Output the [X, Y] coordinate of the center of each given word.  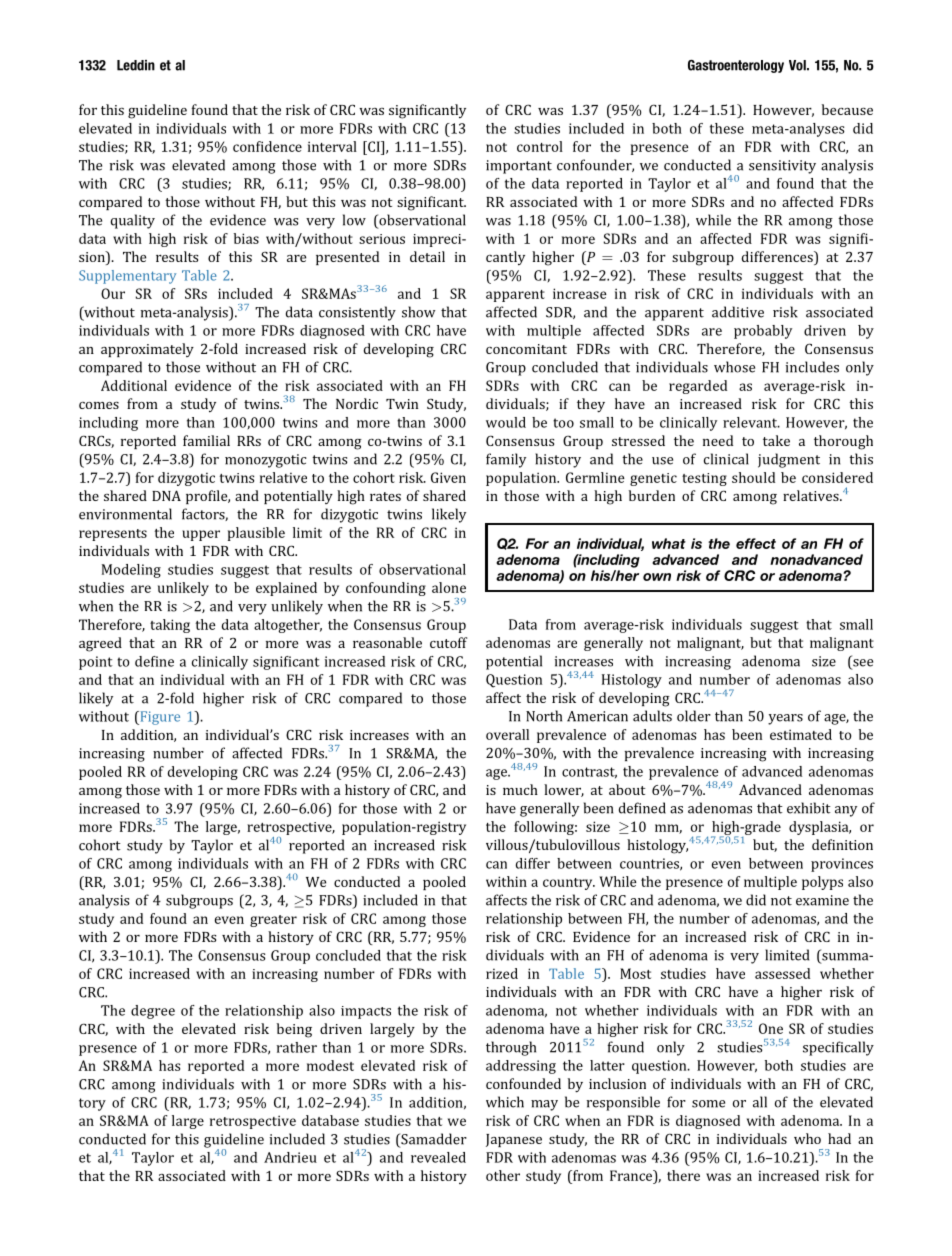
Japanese [514, 1140]
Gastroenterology [736, 66]
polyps [822, 883]
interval [332, 146]
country [569, 884]
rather [297, 1047]
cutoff [448, 642]
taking [170, 626]
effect [756, 543]
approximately [147, 350]
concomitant [526, 349]
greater [273, 921]
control [540, 146]
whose [734, 367]
